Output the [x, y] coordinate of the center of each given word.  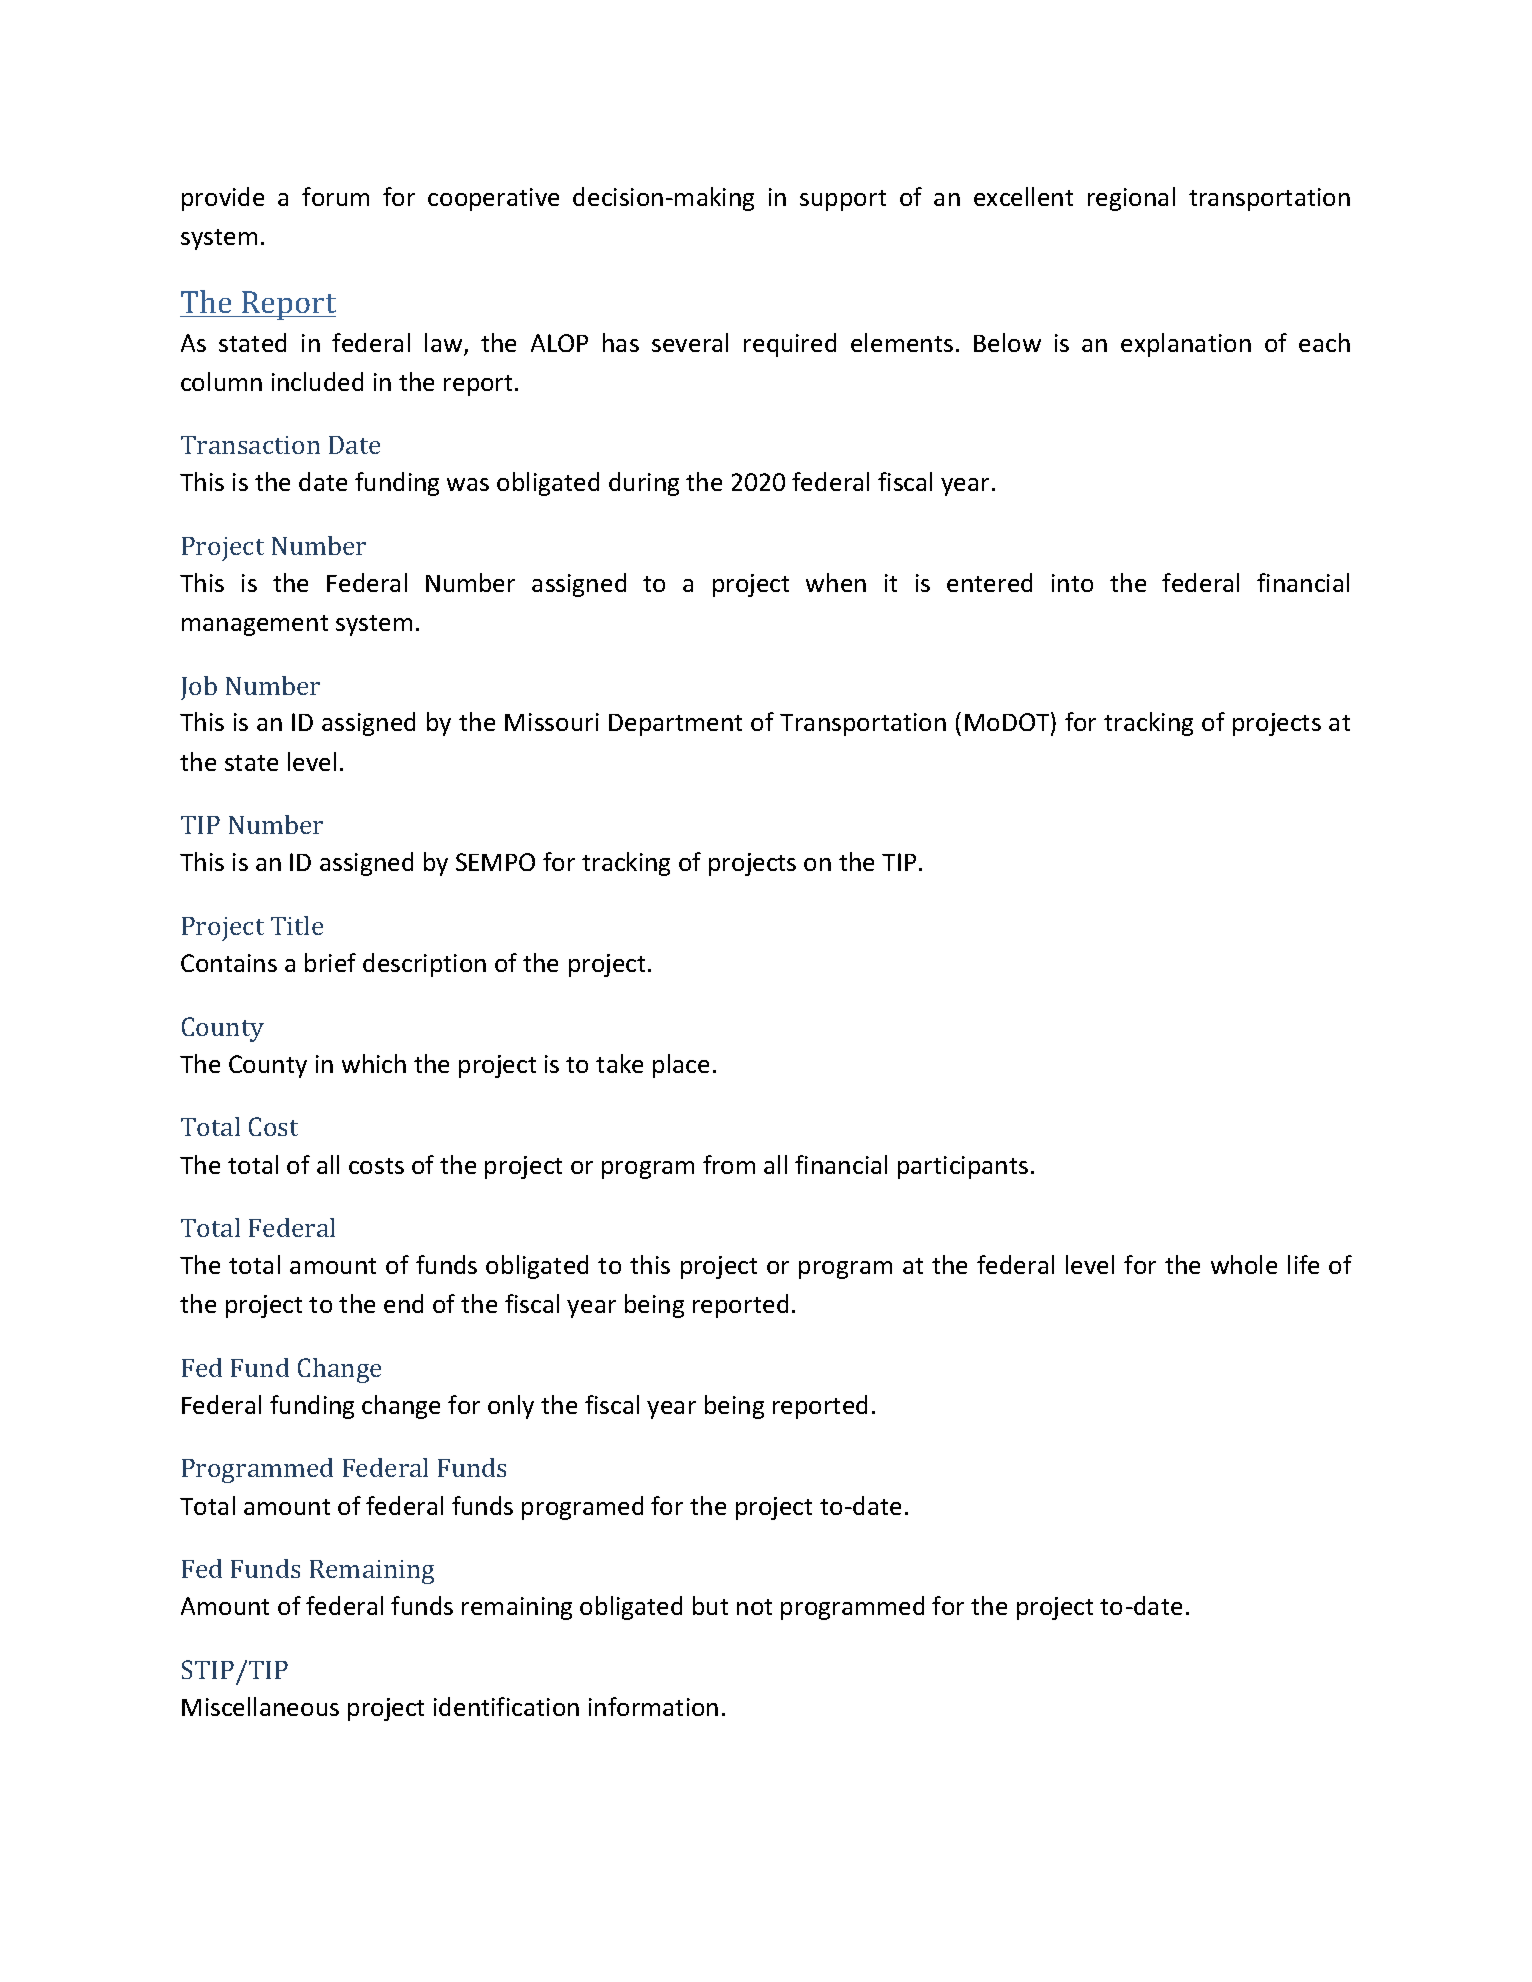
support [843, 200]
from [729, 1164]
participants [963, 1167]
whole [1244, 1264]
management [255, 625]
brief [330, 962]
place [681, 1066]
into [1072, 583]
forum [335, 196]
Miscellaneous [260, 1706]
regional [1131, 199]
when [836, 582]
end [403, 1303]
